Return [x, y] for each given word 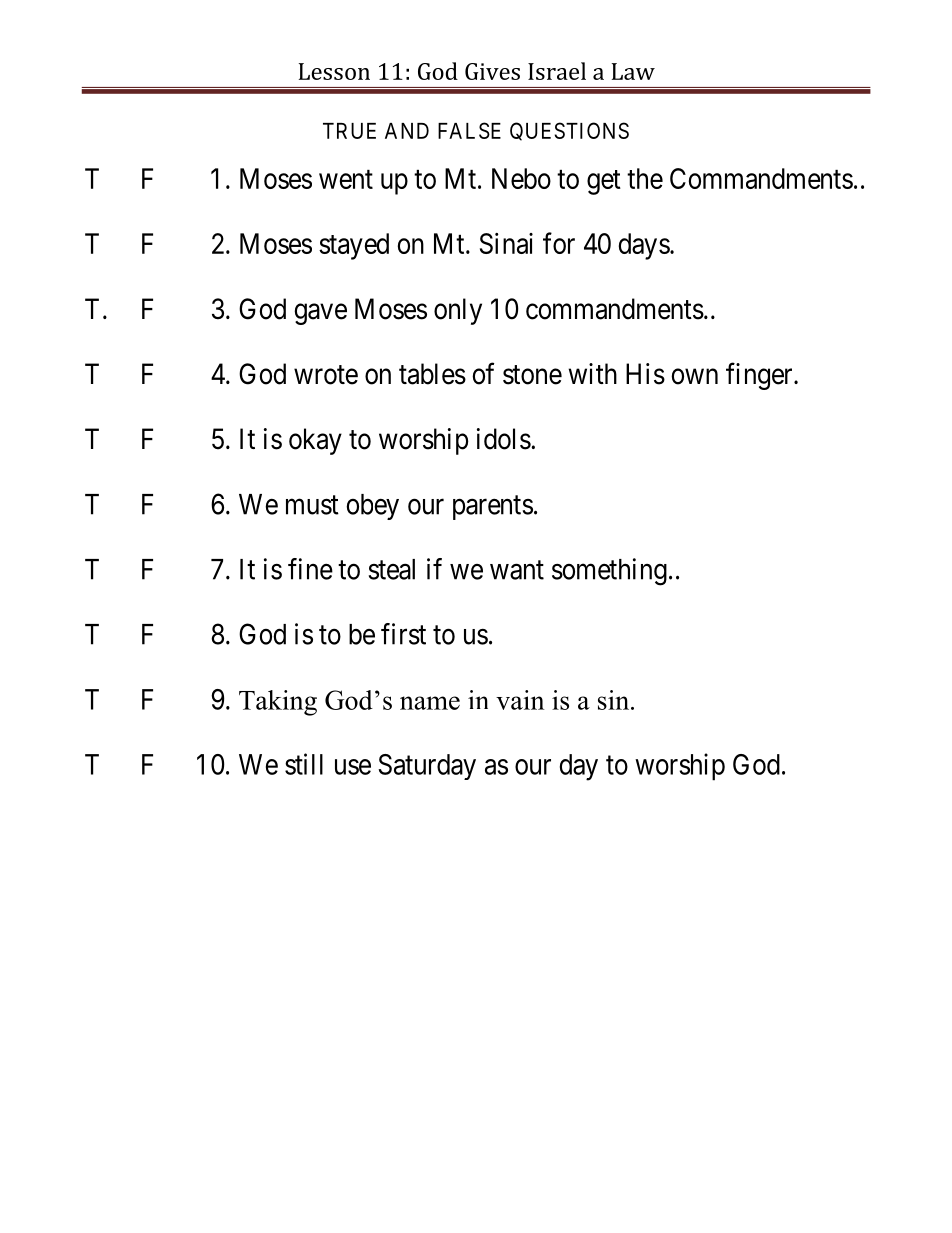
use [353, 767]
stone [532, 375]
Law [633, 71]
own [694, 377]
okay [315, 441]
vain [520, 700]
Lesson [334, 71]
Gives [492, 71]
